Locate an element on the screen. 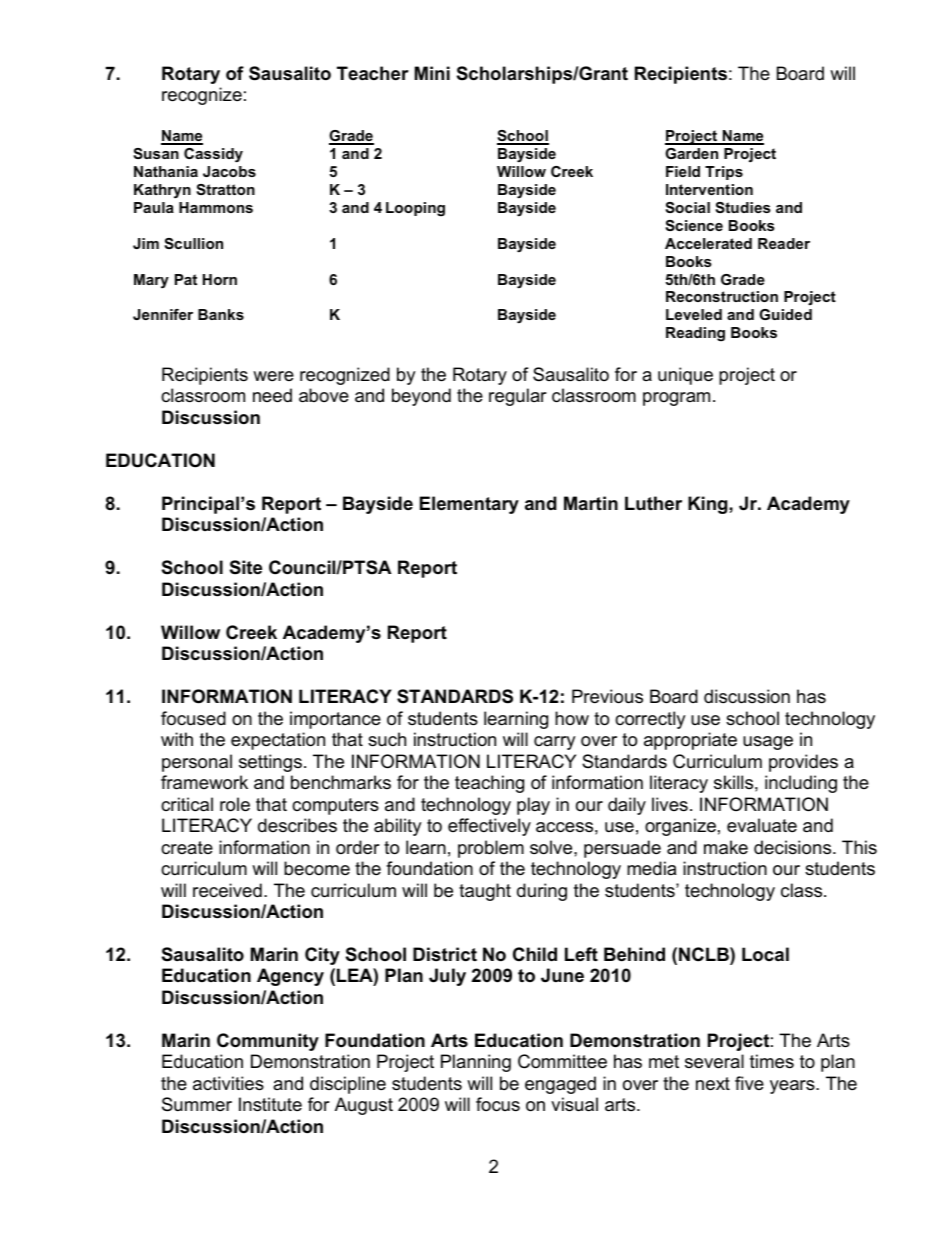  Mini is located at coordinates (432, 73).
